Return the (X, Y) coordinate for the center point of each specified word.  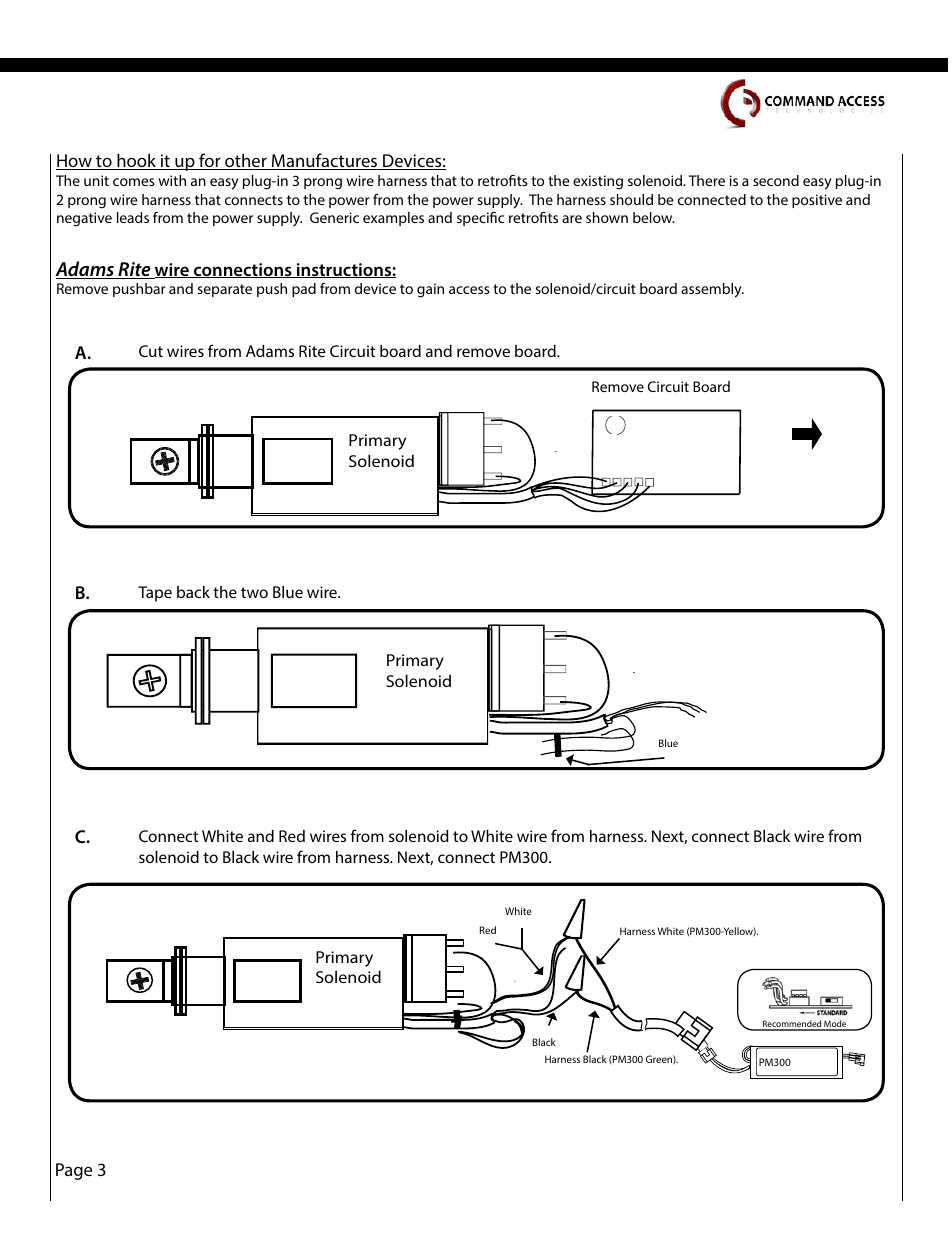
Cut (151, 351)
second (776, 180)
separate (224, 290)
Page (74, 1171)
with (172, 180)
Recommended (792, 1025)
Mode (835, 1025)
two (254, 592)
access (469, 290)
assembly (712, 290)
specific (480, 219)
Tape (155, 594)
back (193, 592)
